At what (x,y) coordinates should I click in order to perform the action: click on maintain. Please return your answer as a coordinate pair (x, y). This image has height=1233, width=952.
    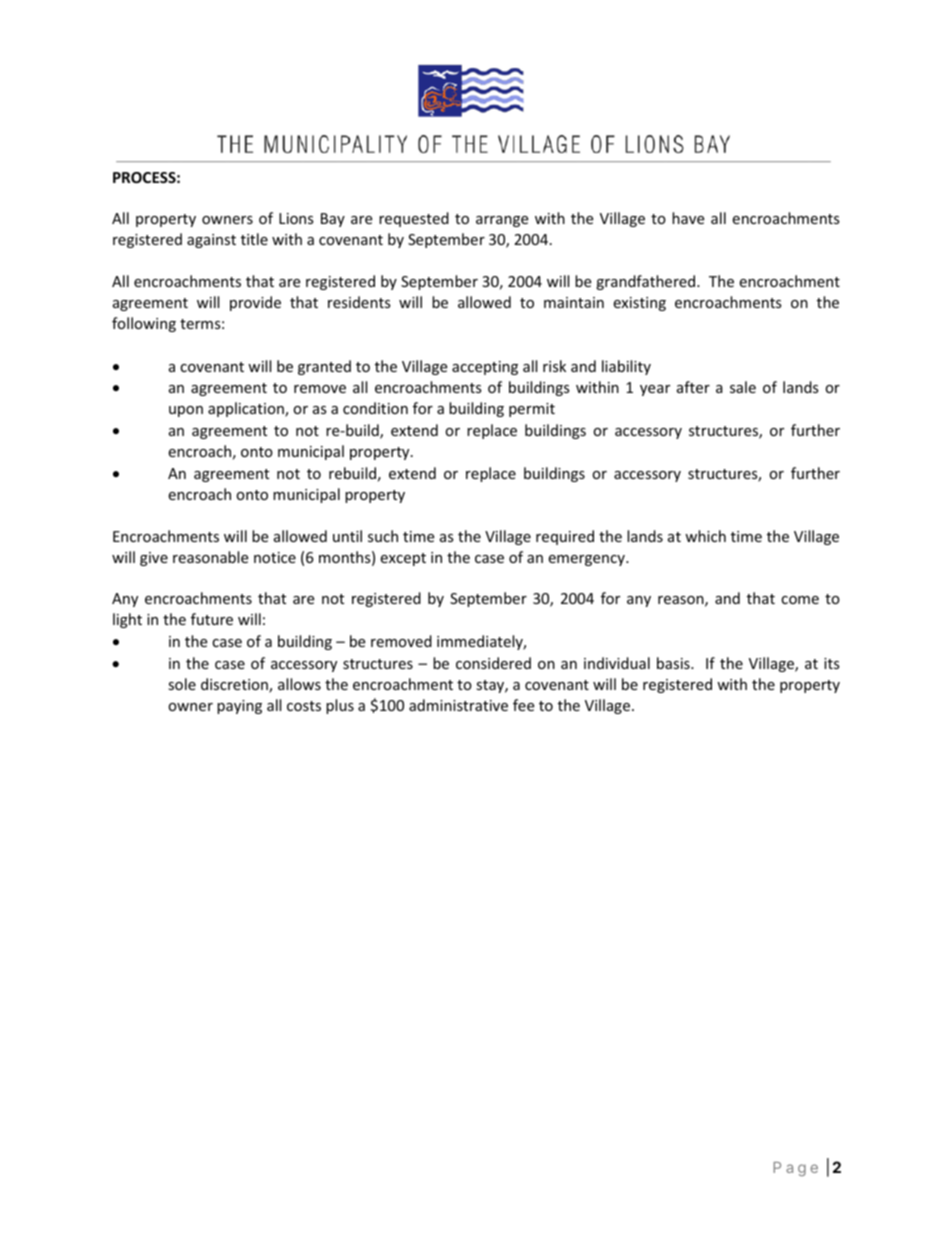
    Looking at the image, I should click on (574, 302).
